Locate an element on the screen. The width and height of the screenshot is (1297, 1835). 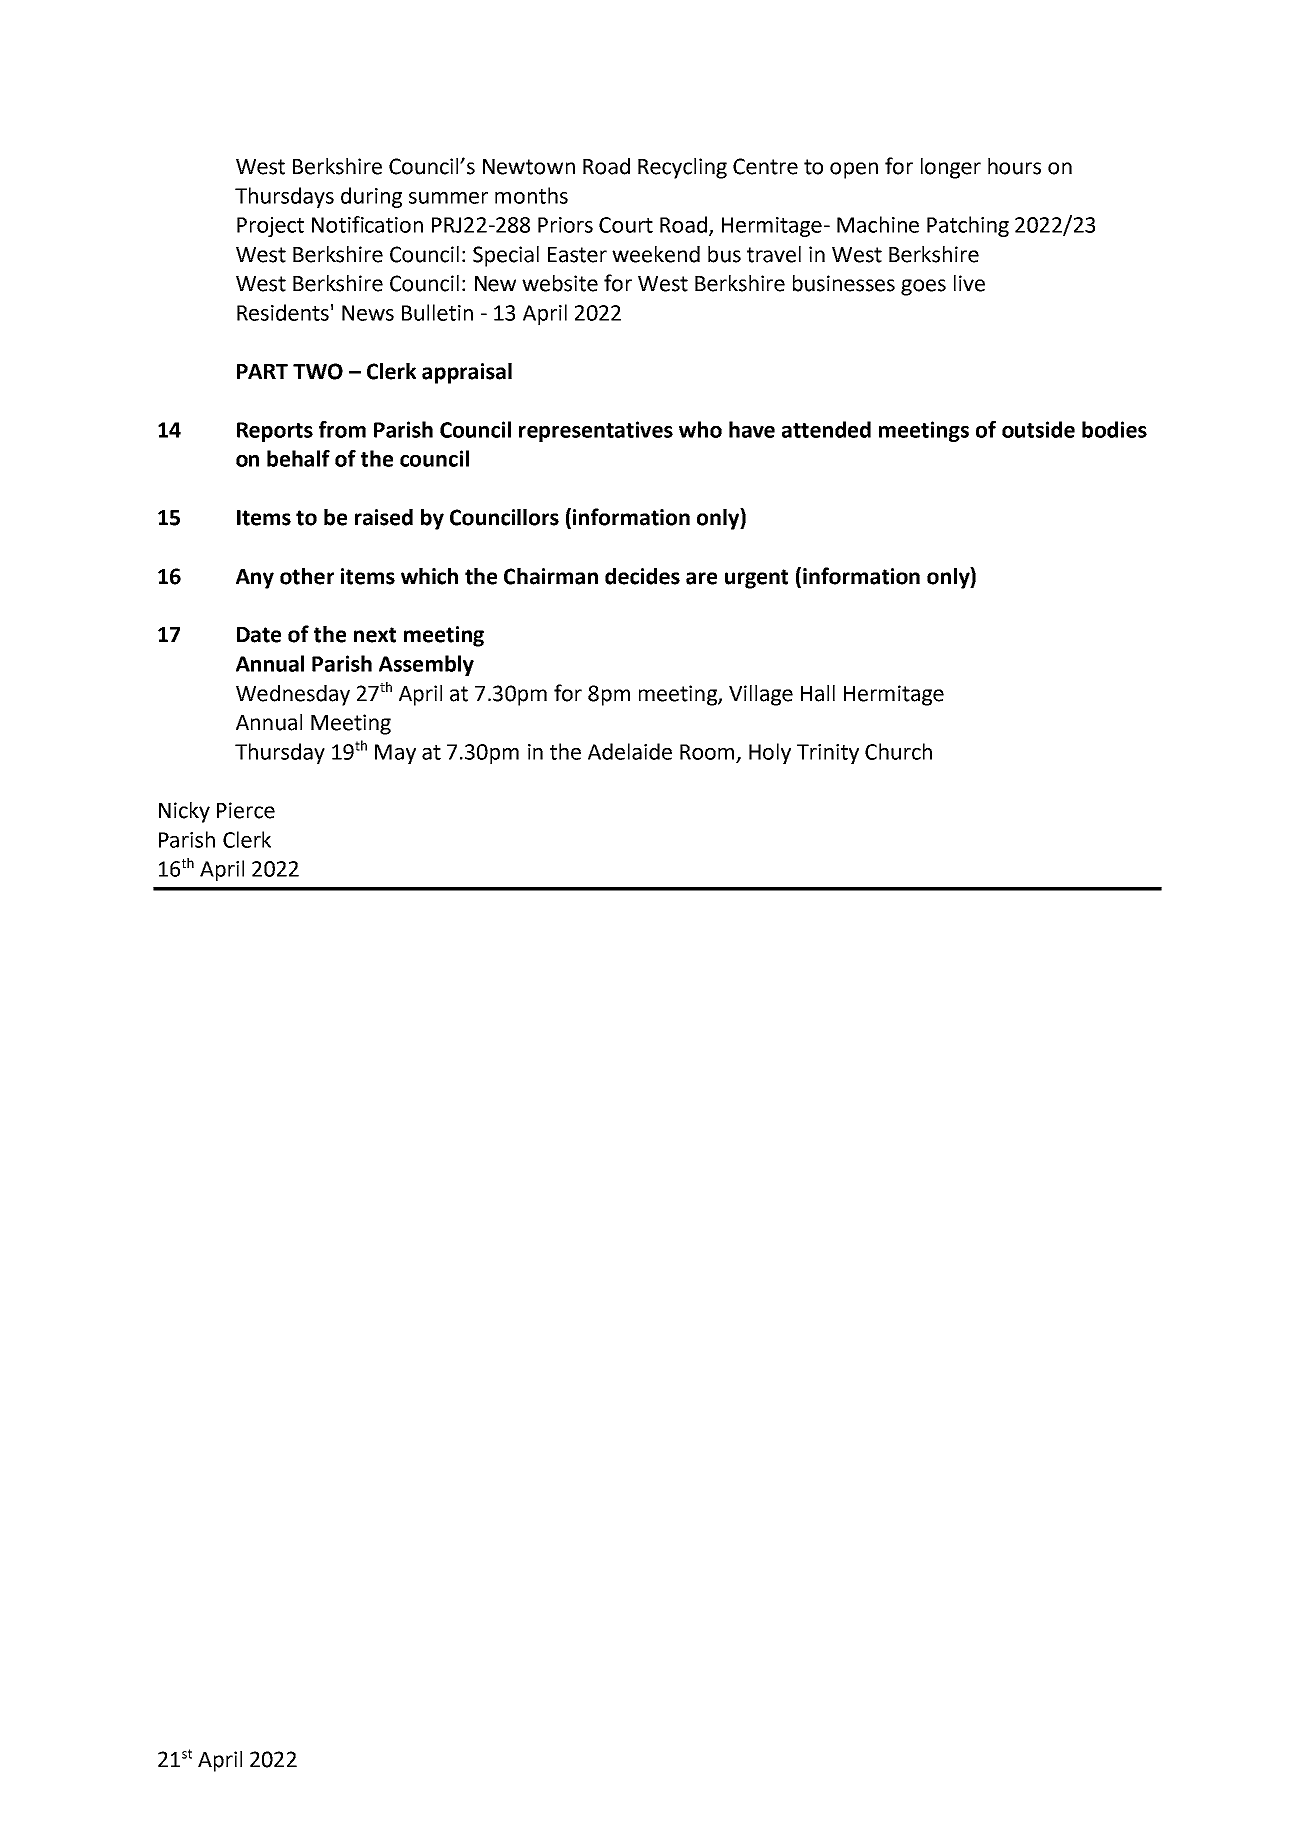
Recycling is located at coordinates (682, 168).
